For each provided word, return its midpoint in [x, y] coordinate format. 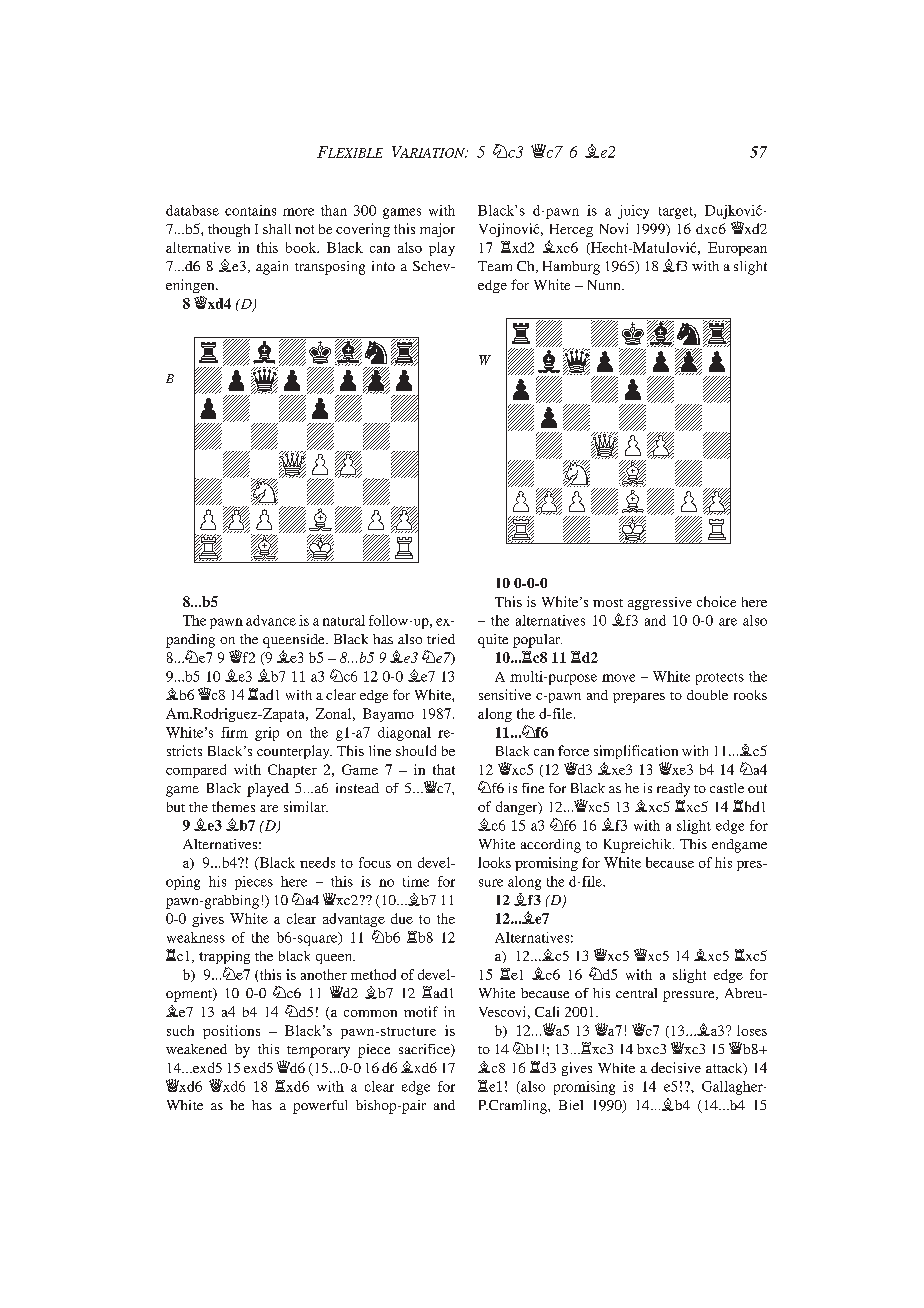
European [737, 249]
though [229, 230]
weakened [196, 1049]
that [444, 769]
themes [233, 806]
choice [716, 601]
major [437, 230]
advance [271, 620]
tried [441, 639]
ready [673, 790]
